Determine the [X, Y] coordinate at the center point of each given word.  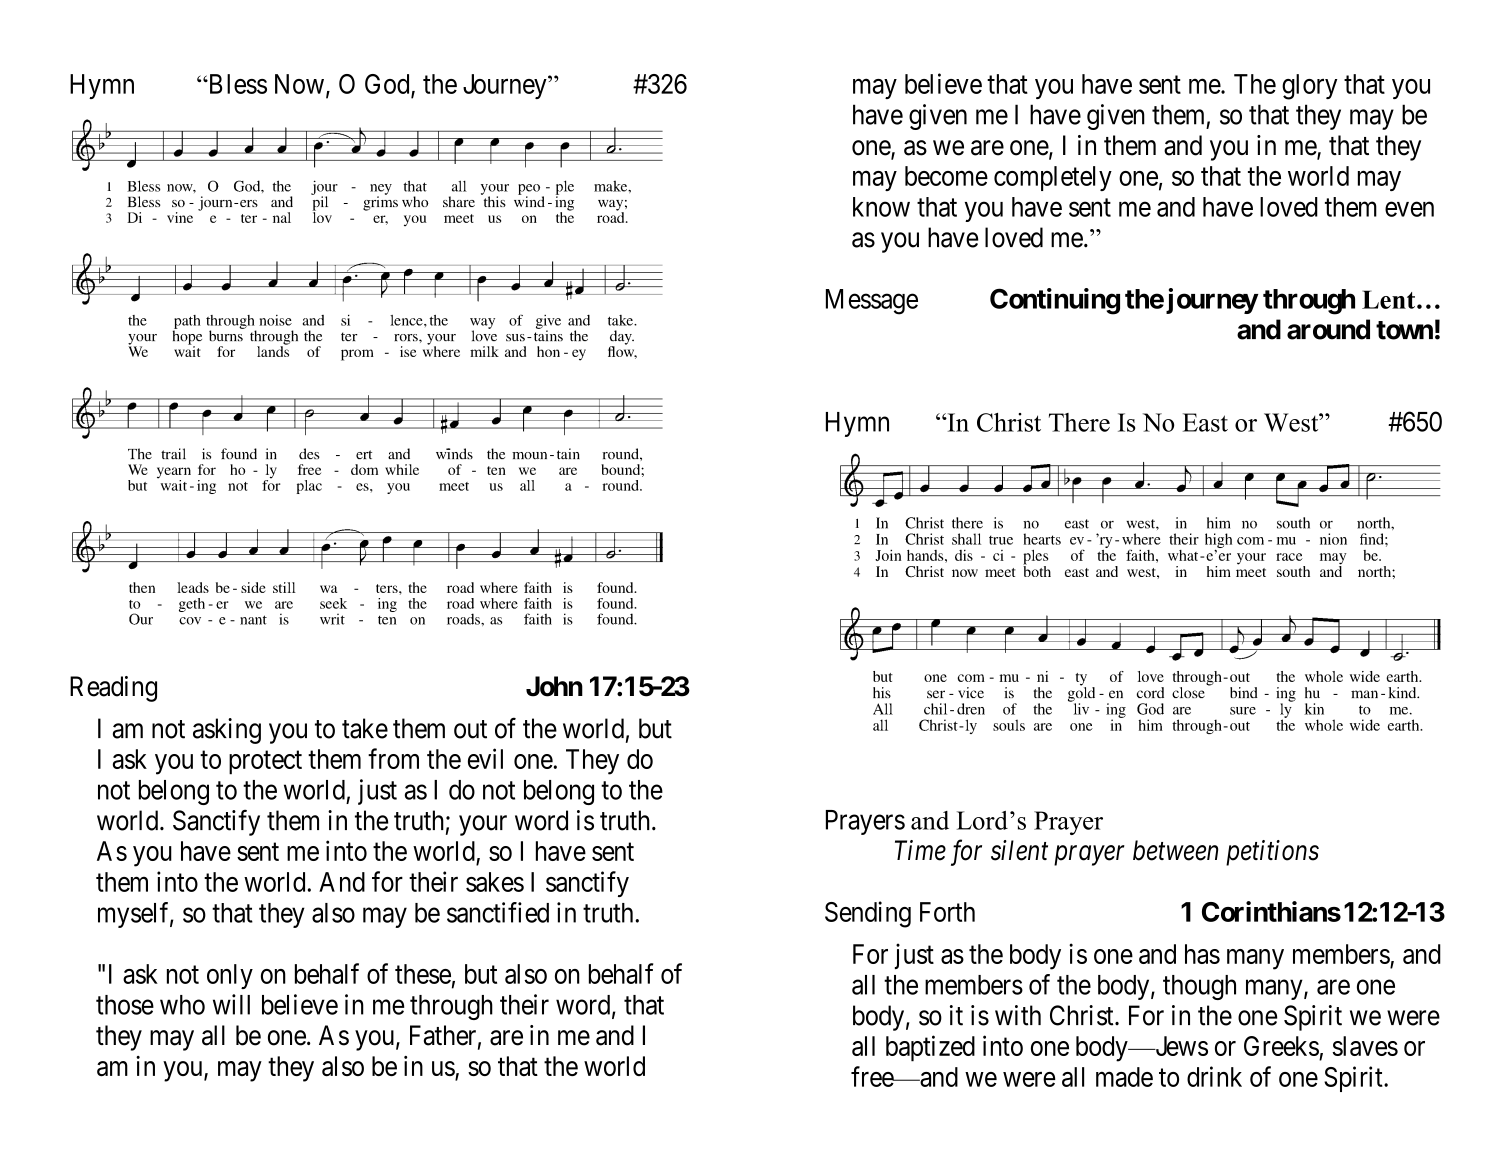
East [1205, 422]
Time [920, 850]
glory [1309, 87]
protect [265, 763]
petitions [1272, 853]
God [388, 85]
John [554, 686]
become [946, 176]
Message [872, 302]
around [1328, 329]
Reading [113, 689]
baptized [930, 1048]
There [1079, 422]
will [231, 1004]
